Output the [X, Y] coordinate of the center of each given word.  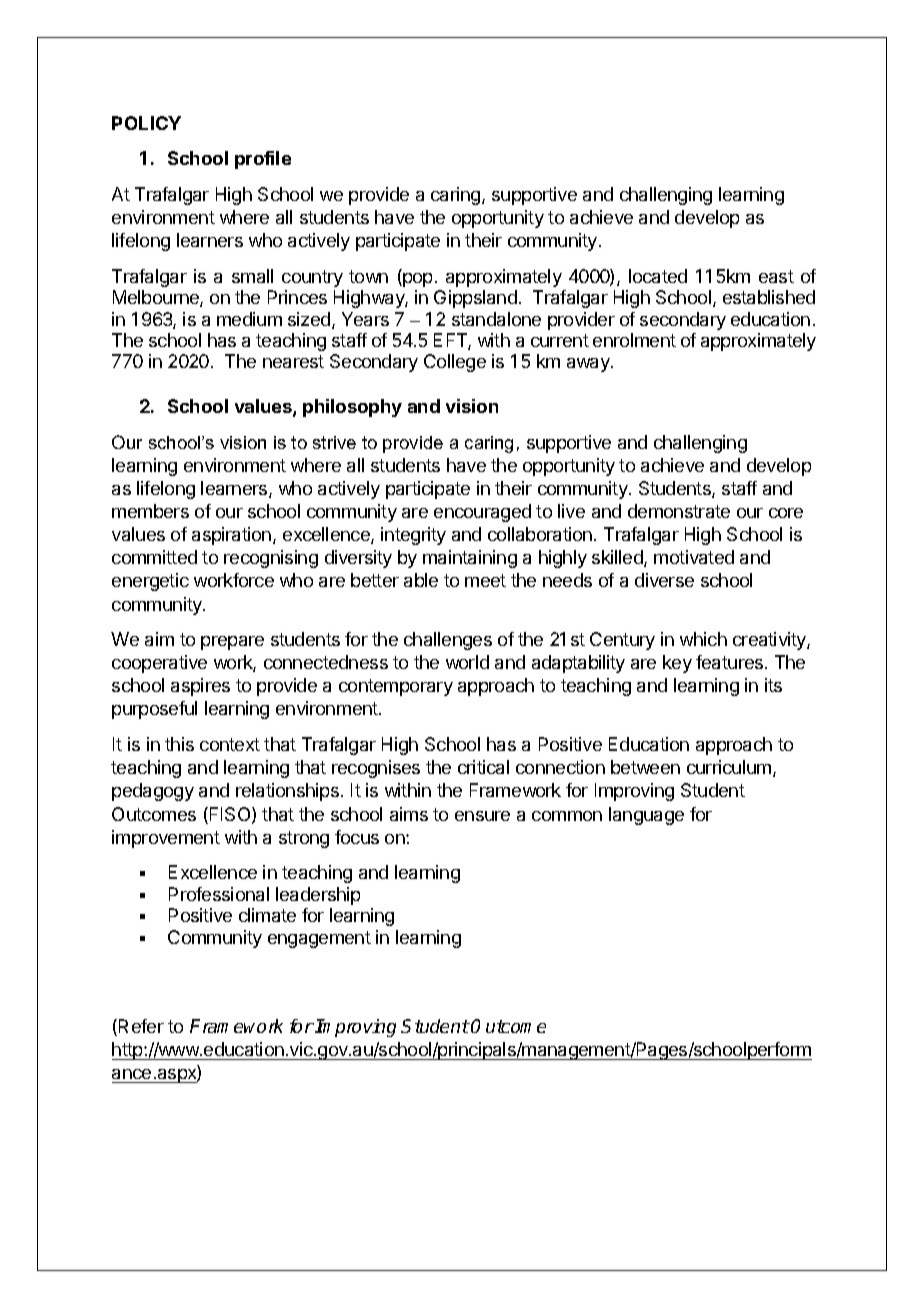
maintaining [470, 559]
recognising [271, 559]
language [646, 816]
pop [416, 280]
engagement [319, 939]
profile [263, 160]
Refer [141, 1026]
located [658, 276]
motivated [694, 557]
